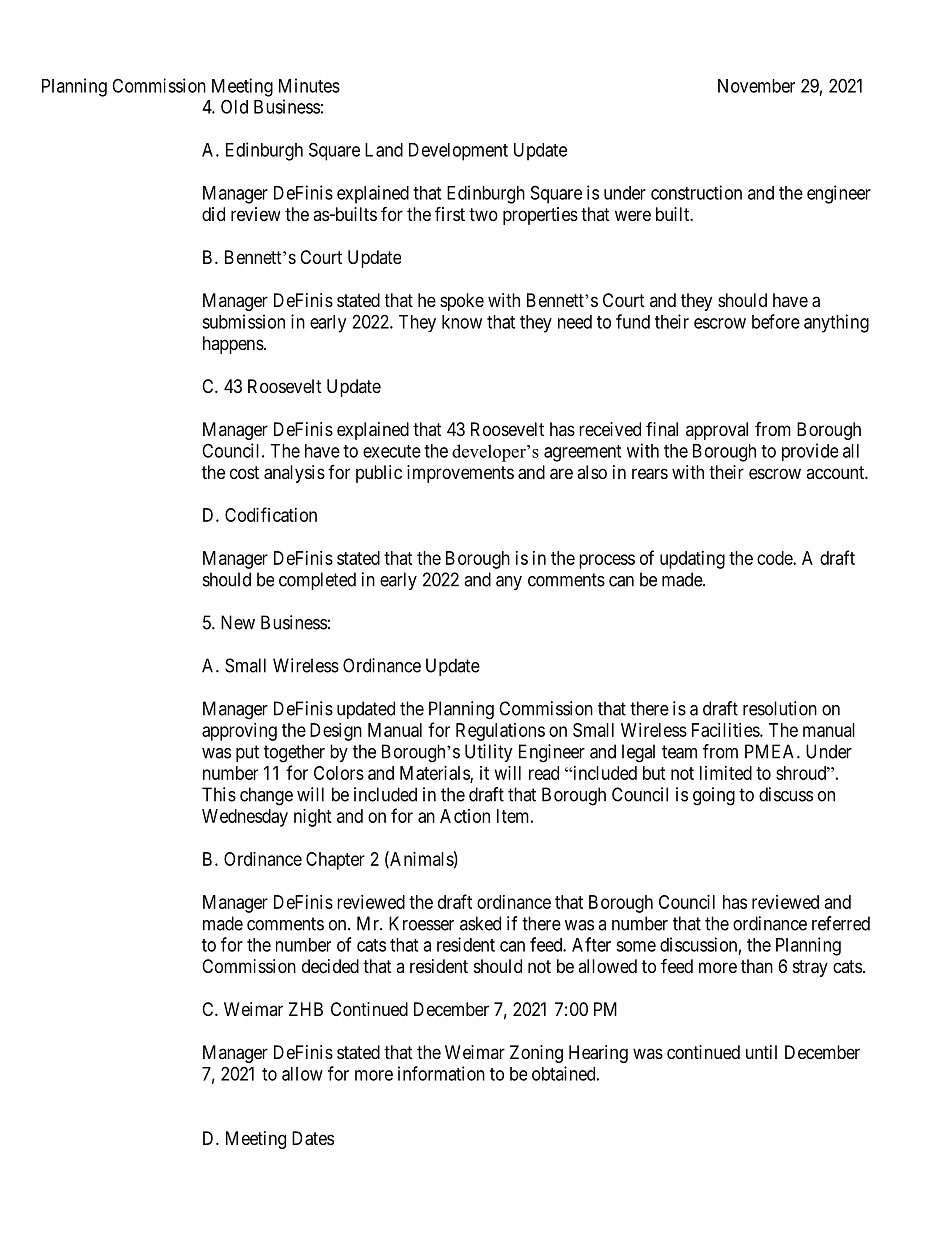  I want to click on Zoning, so click(536, 1054).
